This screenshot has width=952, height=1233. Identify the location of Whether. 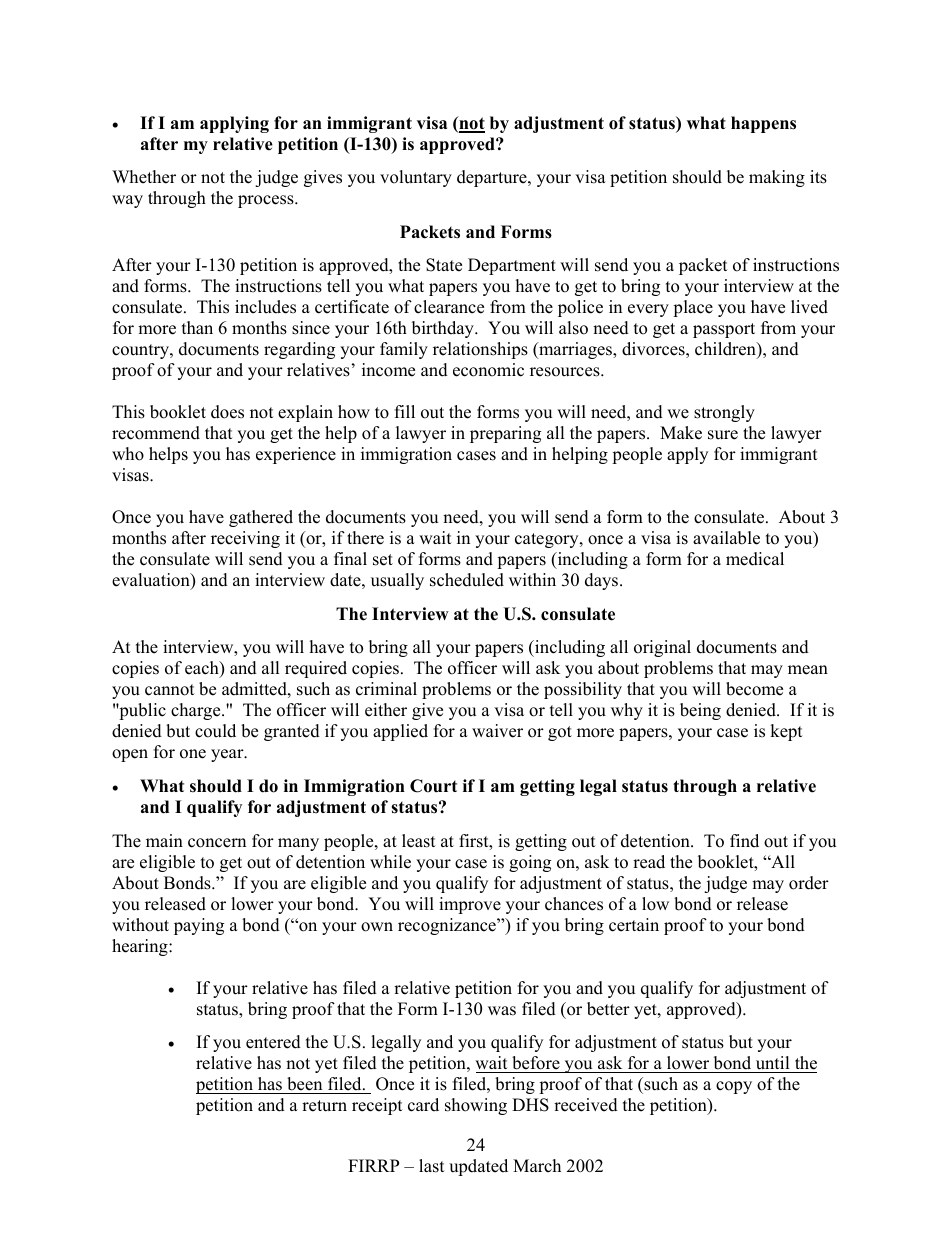
(144, 177).
